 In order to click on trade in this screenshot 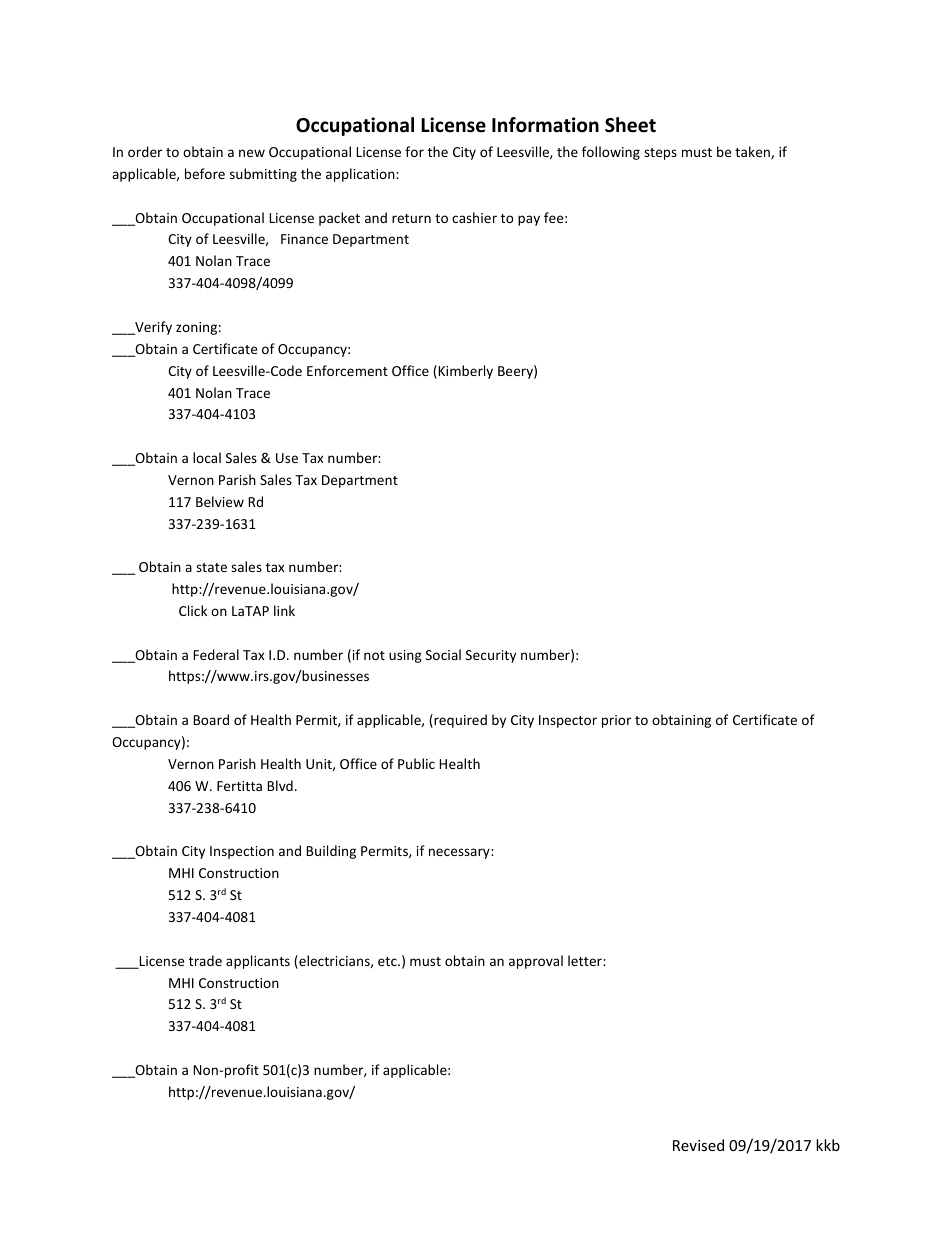, I will do `click(205, 960)`.
